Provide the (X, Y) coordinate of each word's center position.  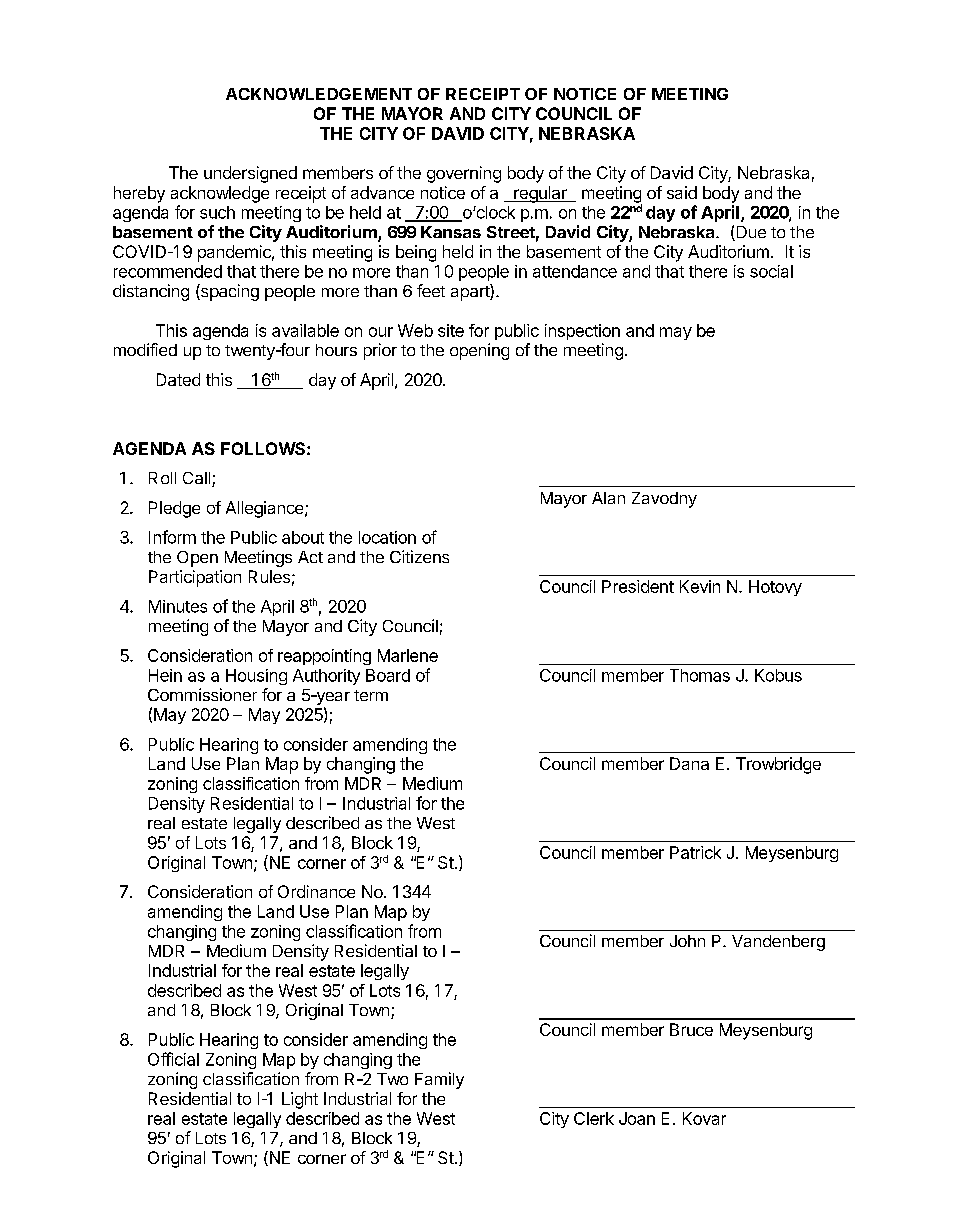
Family (439, 1080)
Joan (637, 1118)
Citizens (419, 556)
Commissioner (202, 694)
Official (173, 1059)
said (682, 192)
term (371, 695)
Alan (608, 498)
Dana (689, 763)
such (217, 212)
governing (464, 174)
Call (198, 479)
